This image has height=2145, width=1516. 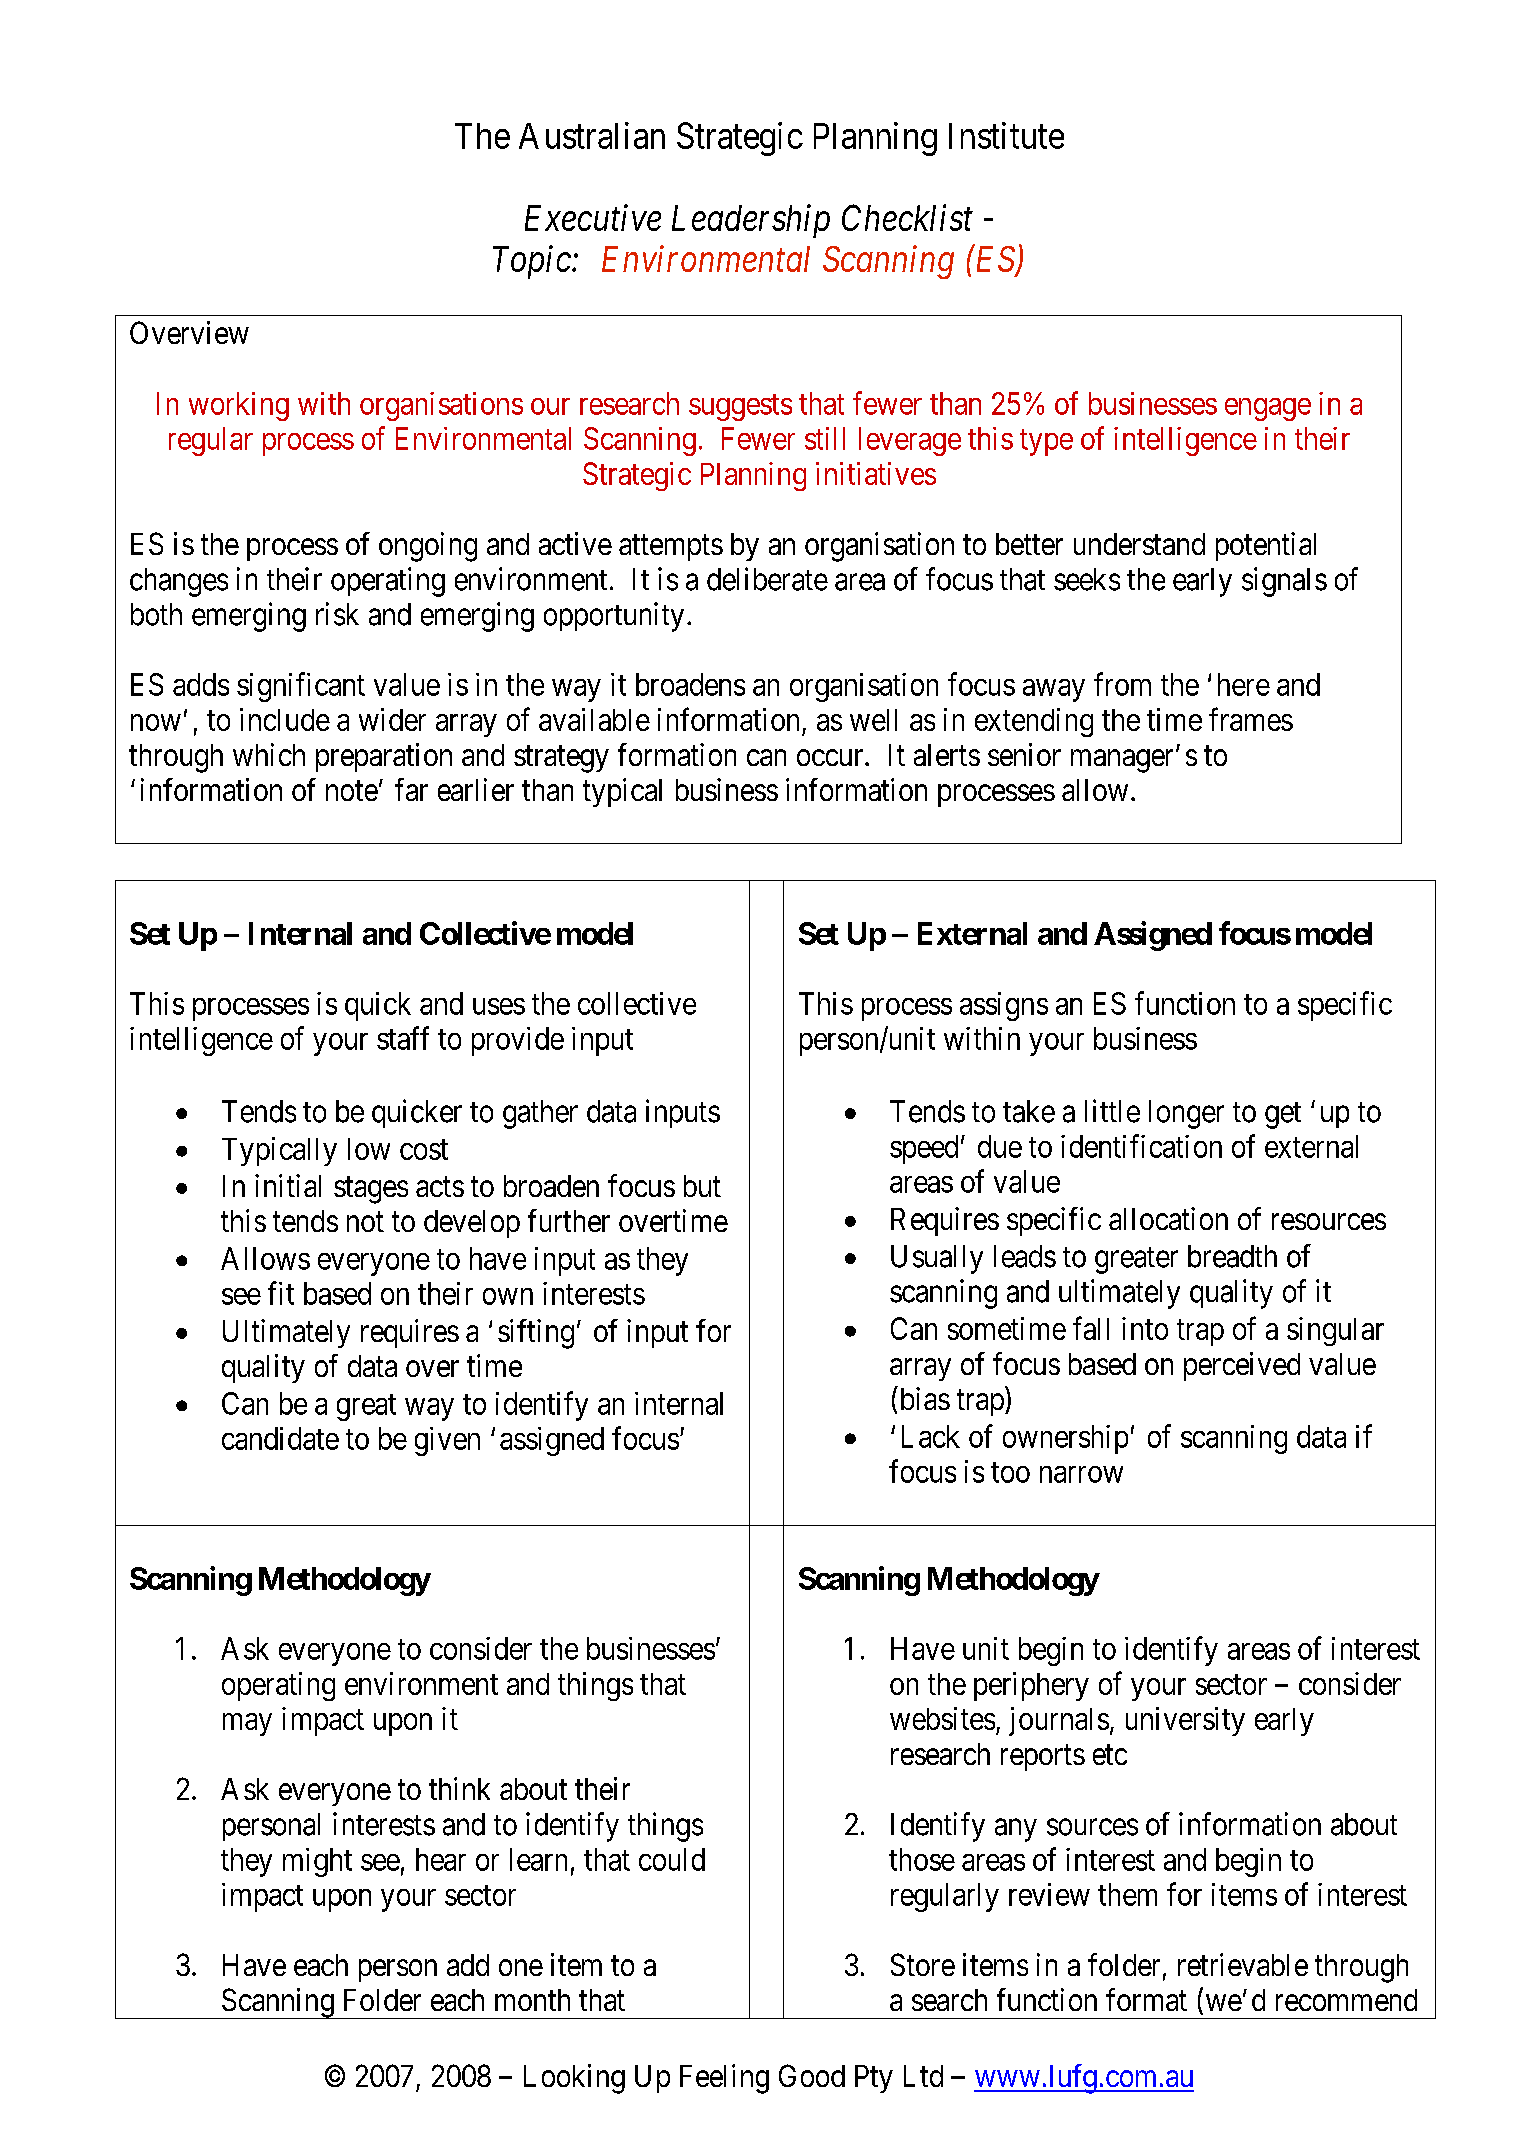 What do you see at coordinates (533, 262) in the image?
I see `Topic` at bounding box center [533, 262].
